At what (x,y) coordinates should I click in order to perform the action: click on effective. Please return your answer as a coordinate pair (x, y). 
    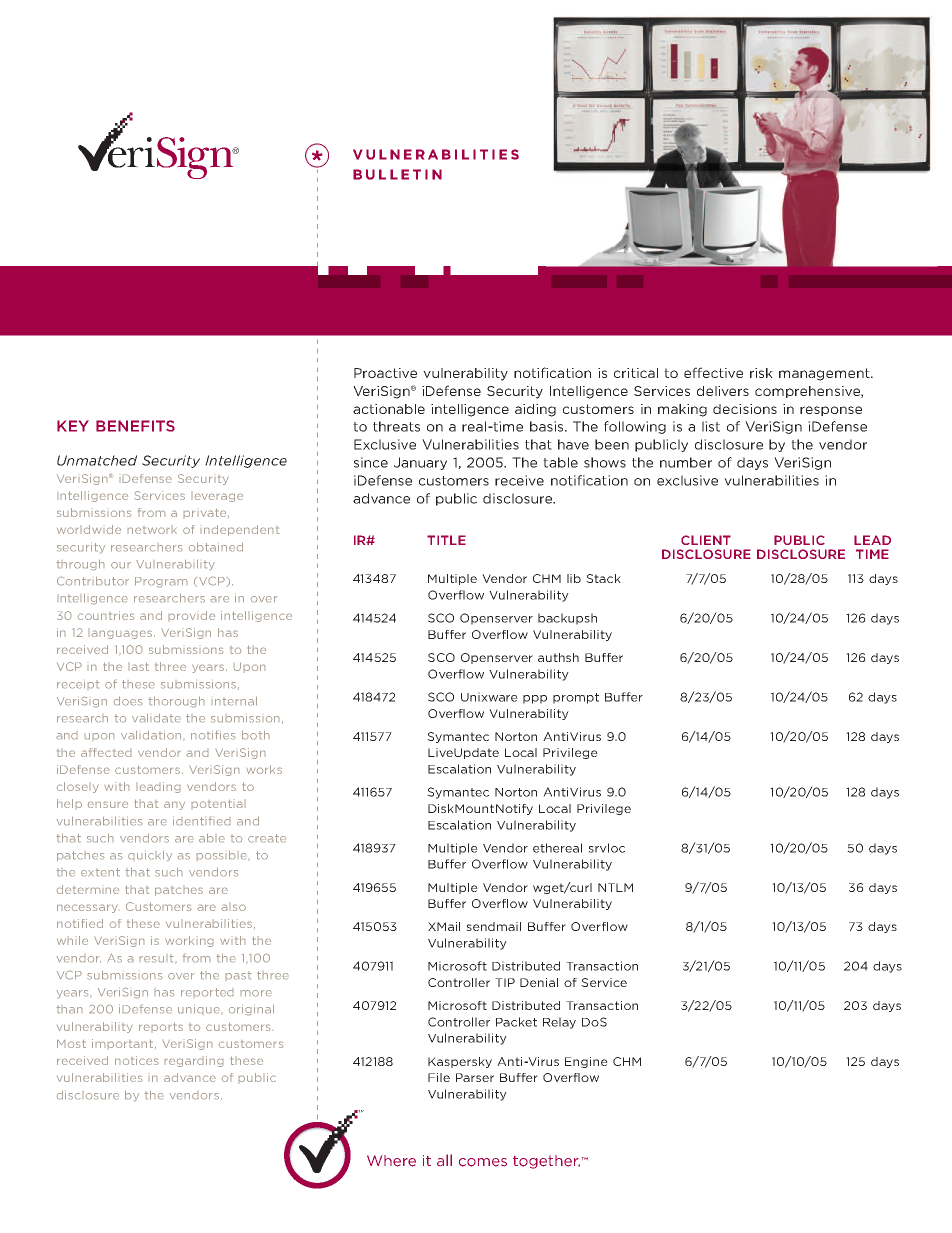
    Looking at the image, I should click on (713, 372).
